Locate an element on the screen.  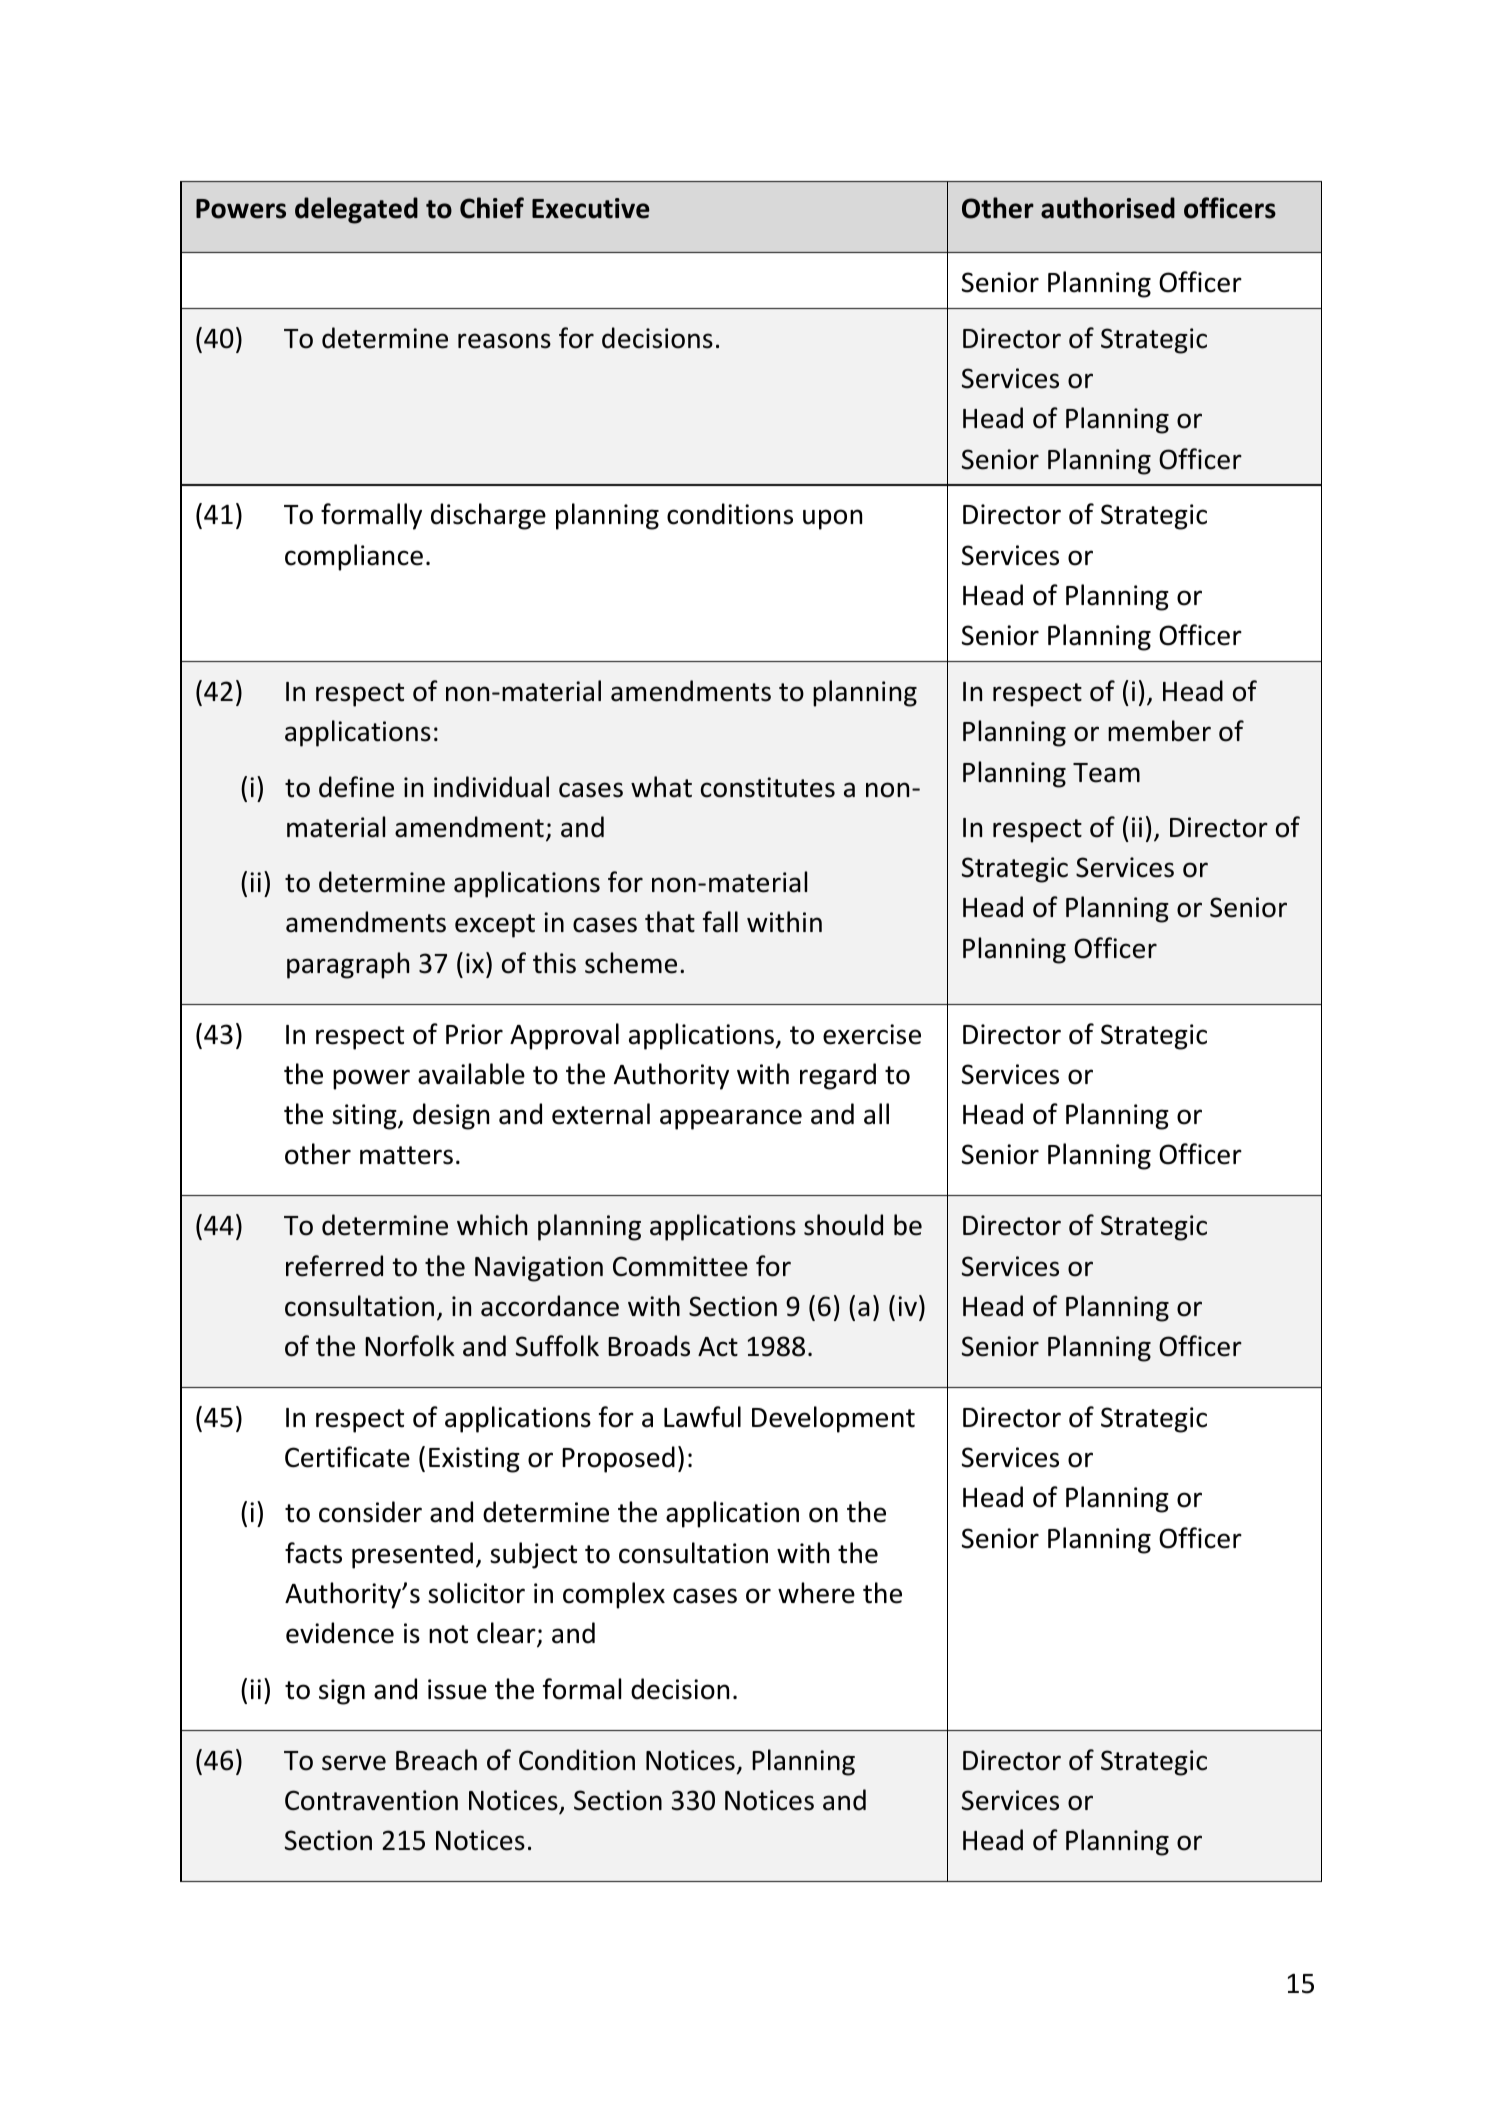
define is located at coordinates (356, 787).
